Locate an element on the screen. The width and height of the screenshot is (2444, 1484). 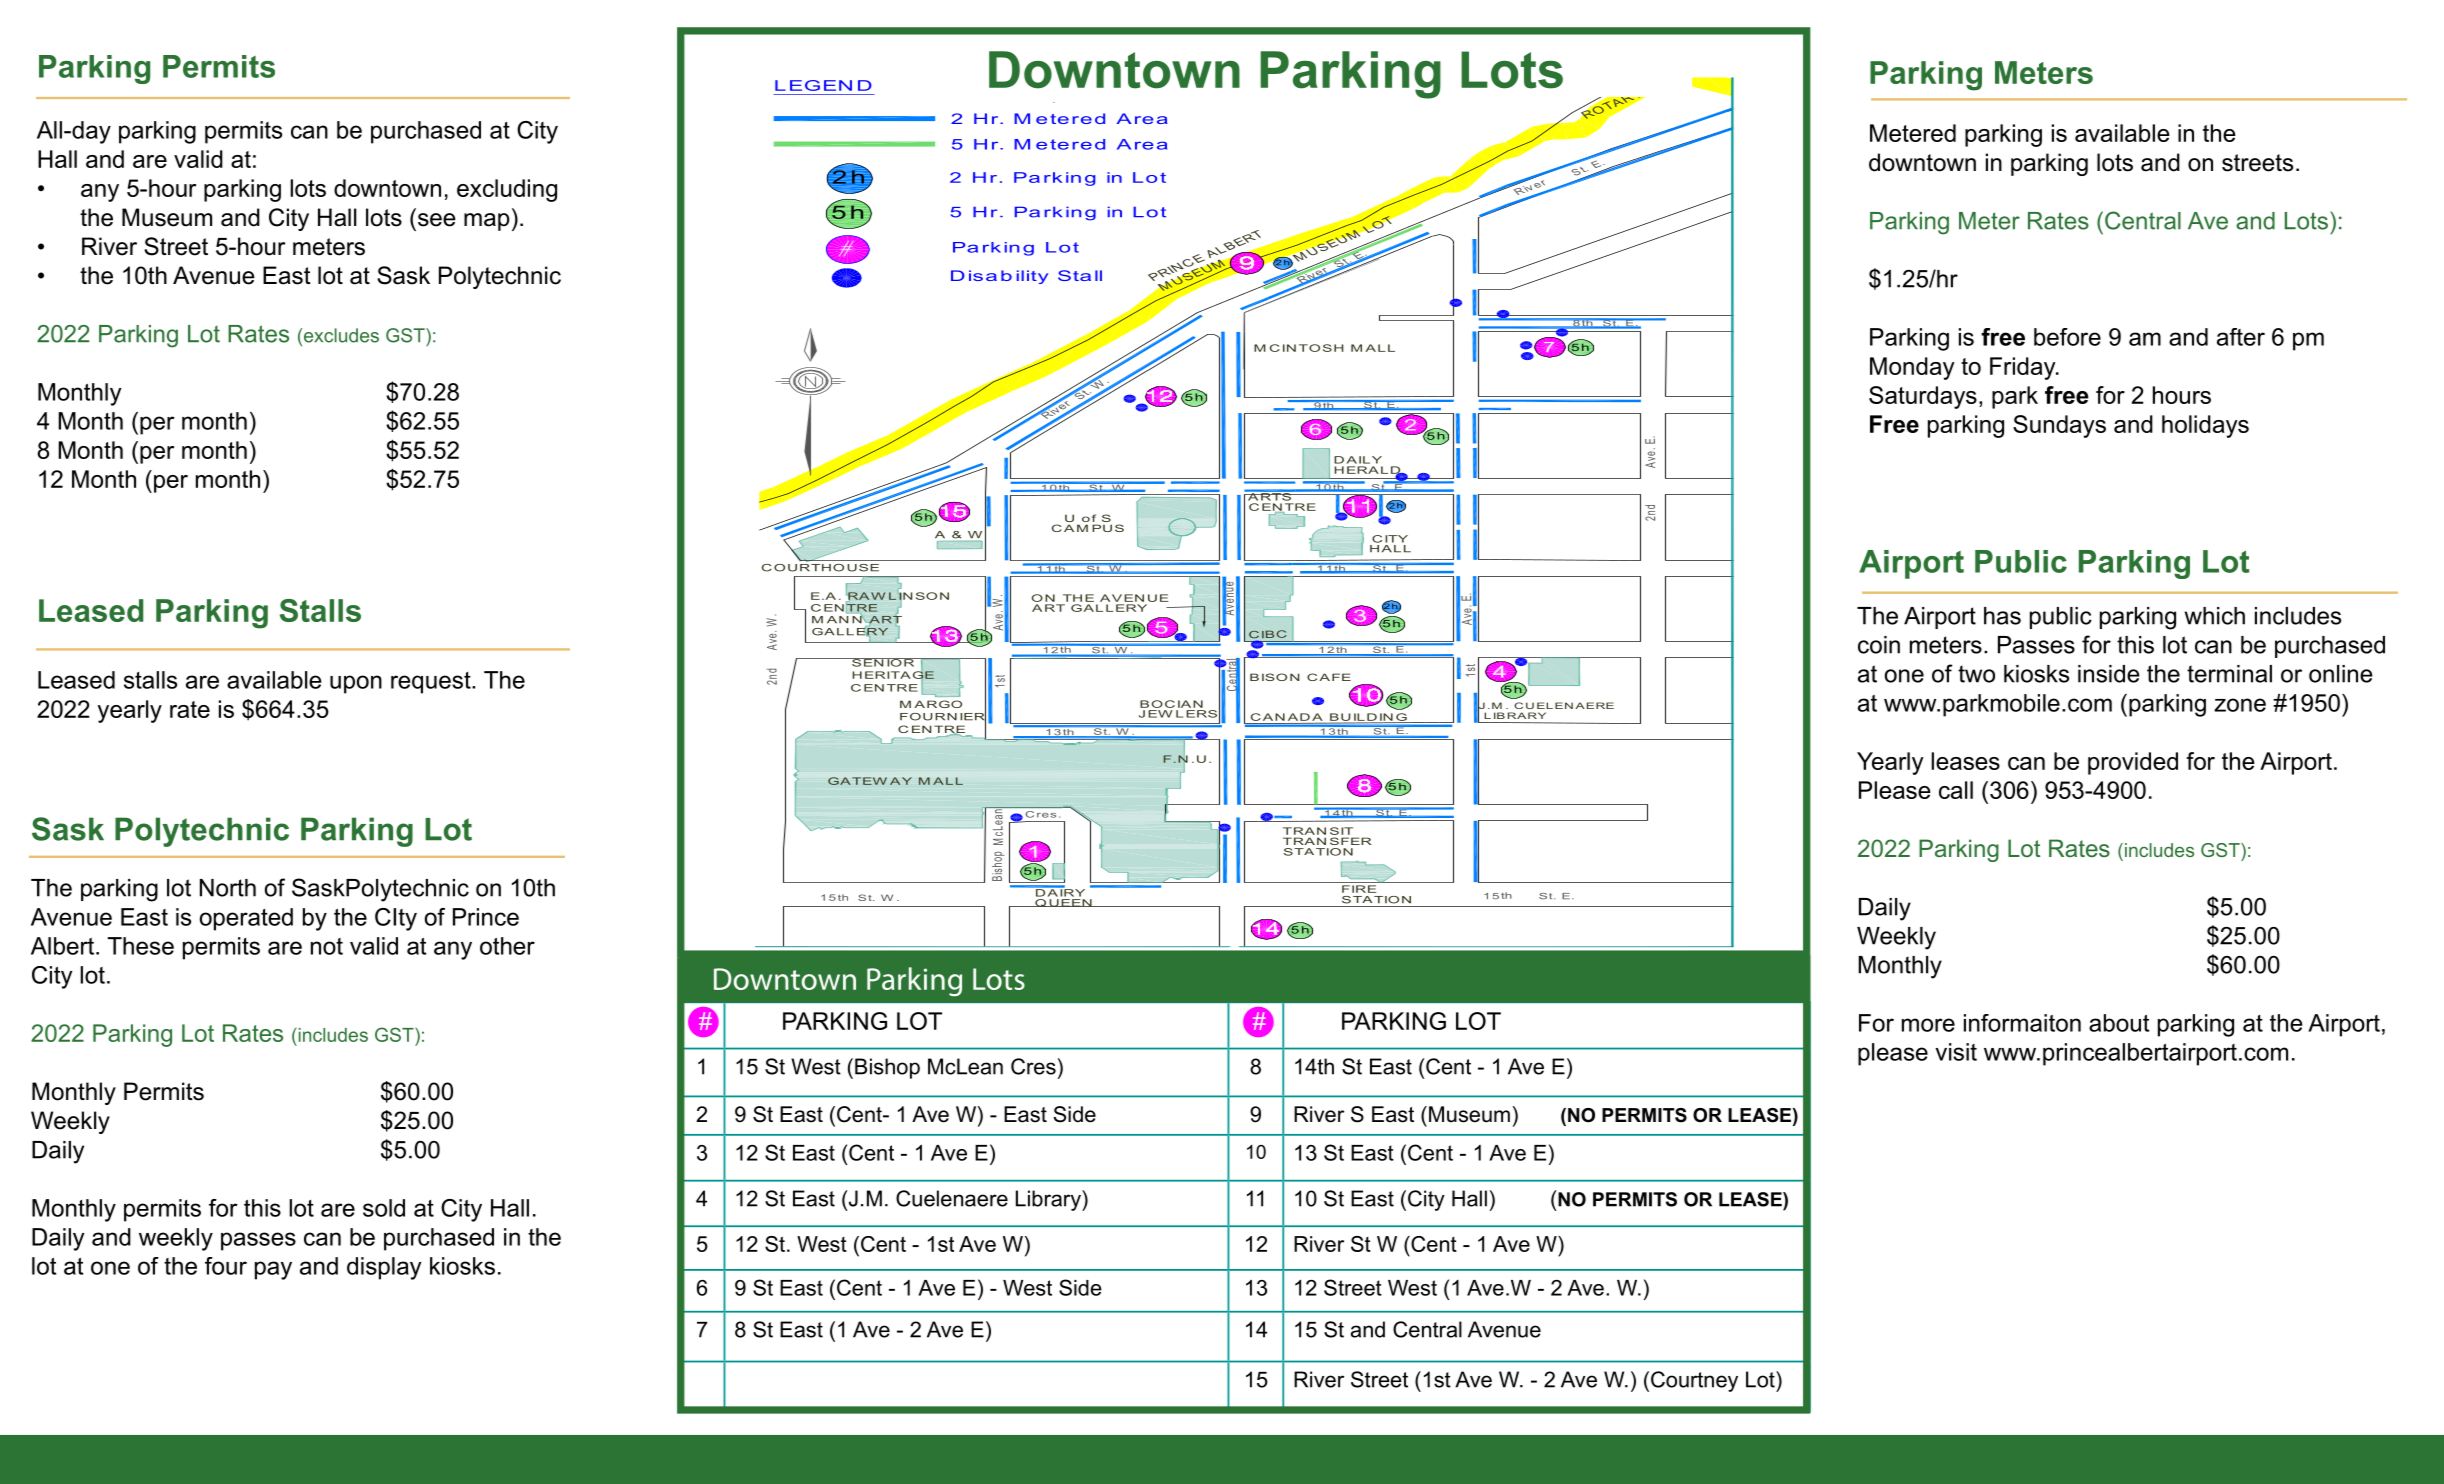
see is located at coordinates (437, 220).
